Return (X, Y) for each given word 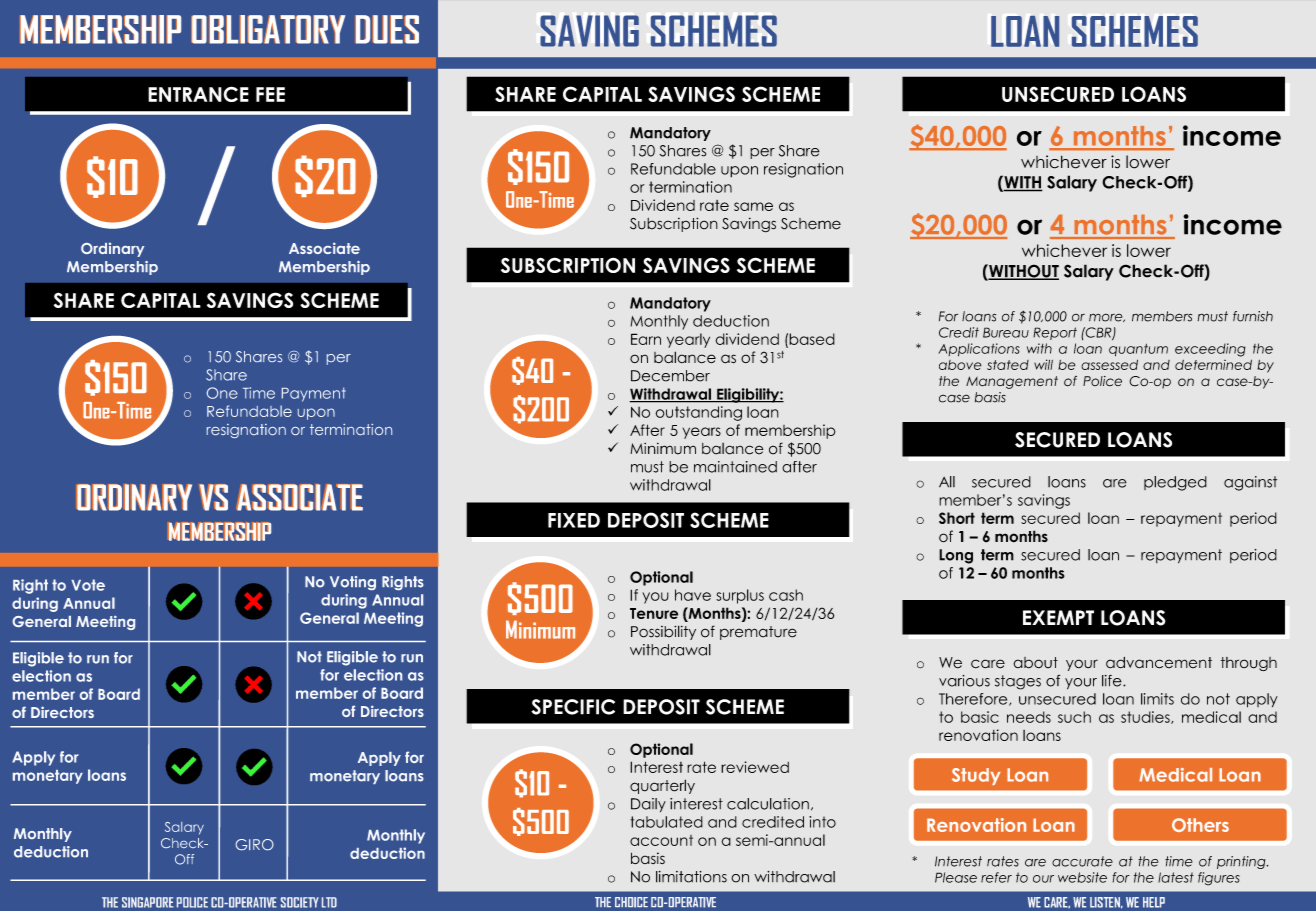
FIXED (574, 520)
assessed (1109, 364)
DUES (387, 29)
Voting (353, 583)
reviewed (755, 767)
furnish (1253, 316)
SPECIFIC (573, 707)
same (753, 206)
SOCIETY (300, 902)
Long (956, 556)
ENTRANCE (198, 94)
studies (1146, 717)
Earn (646, 339)
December (670, 376)
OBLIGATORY (269, 29)
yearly (688, 340)
